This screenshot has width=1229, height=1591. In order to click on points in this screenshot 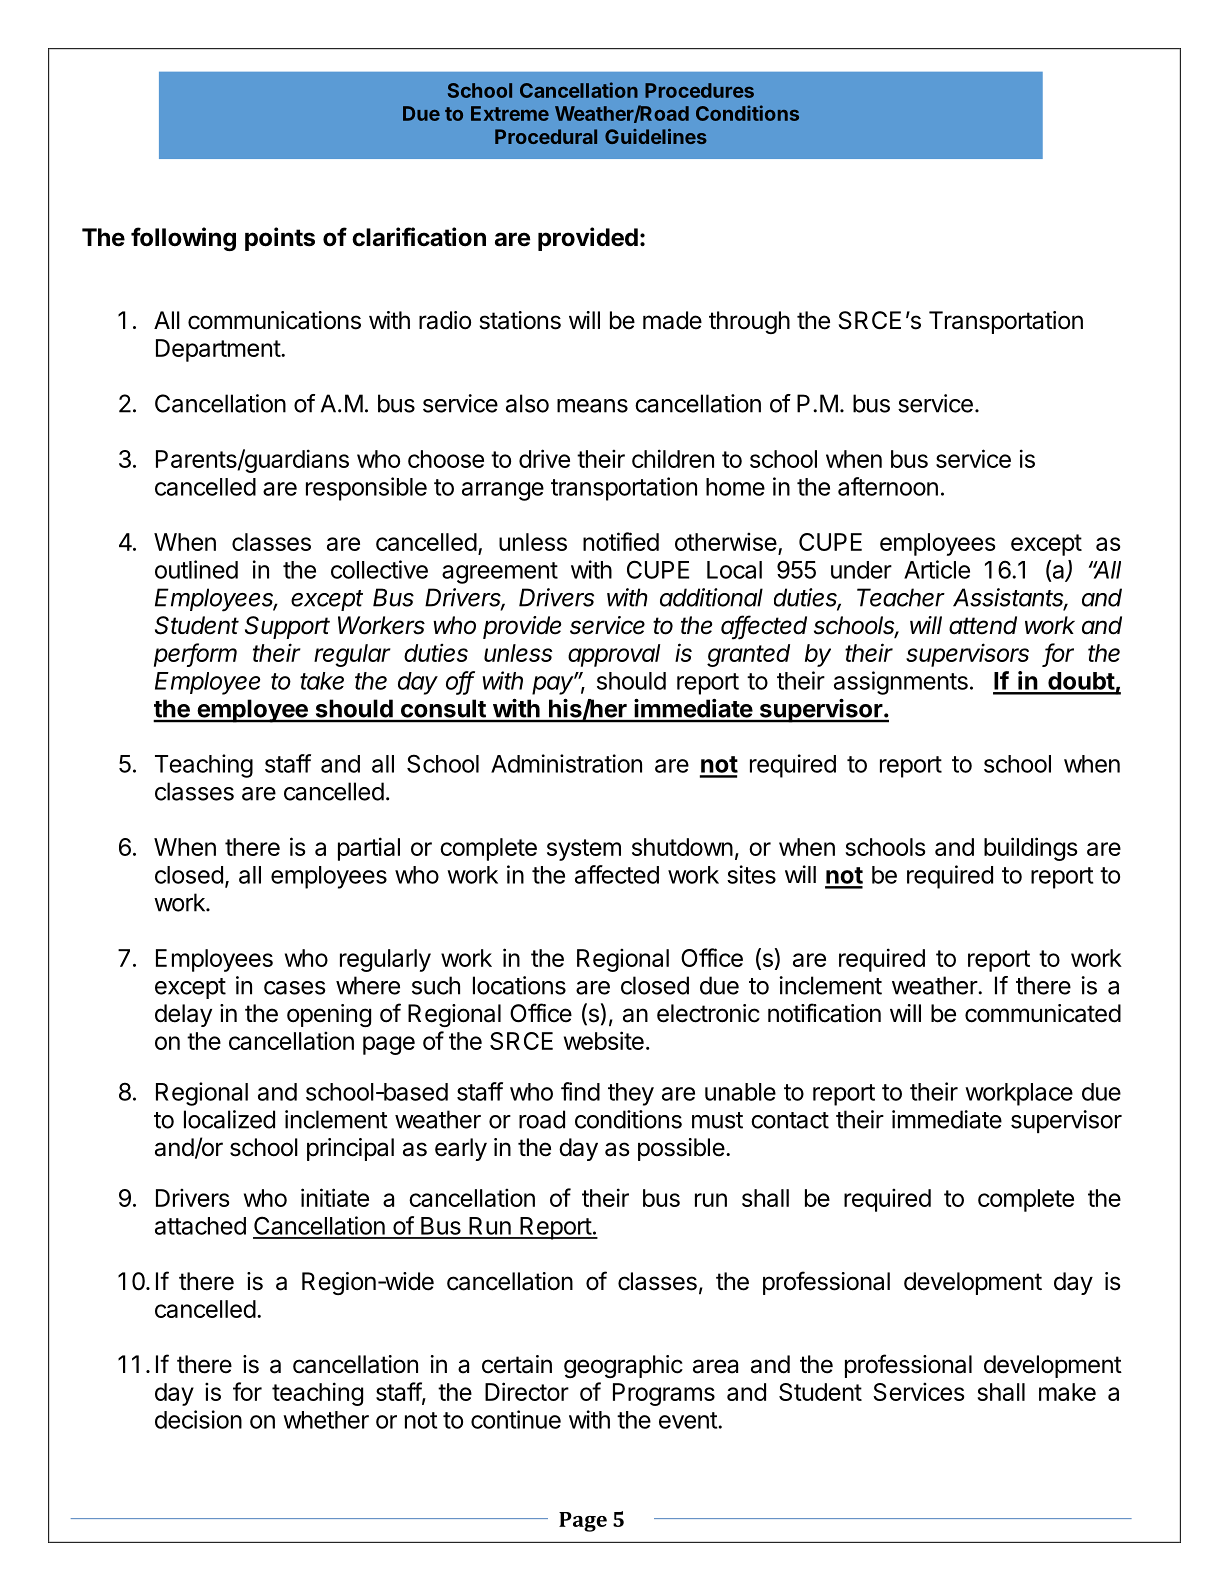, I will do `click(280, 239)`.
